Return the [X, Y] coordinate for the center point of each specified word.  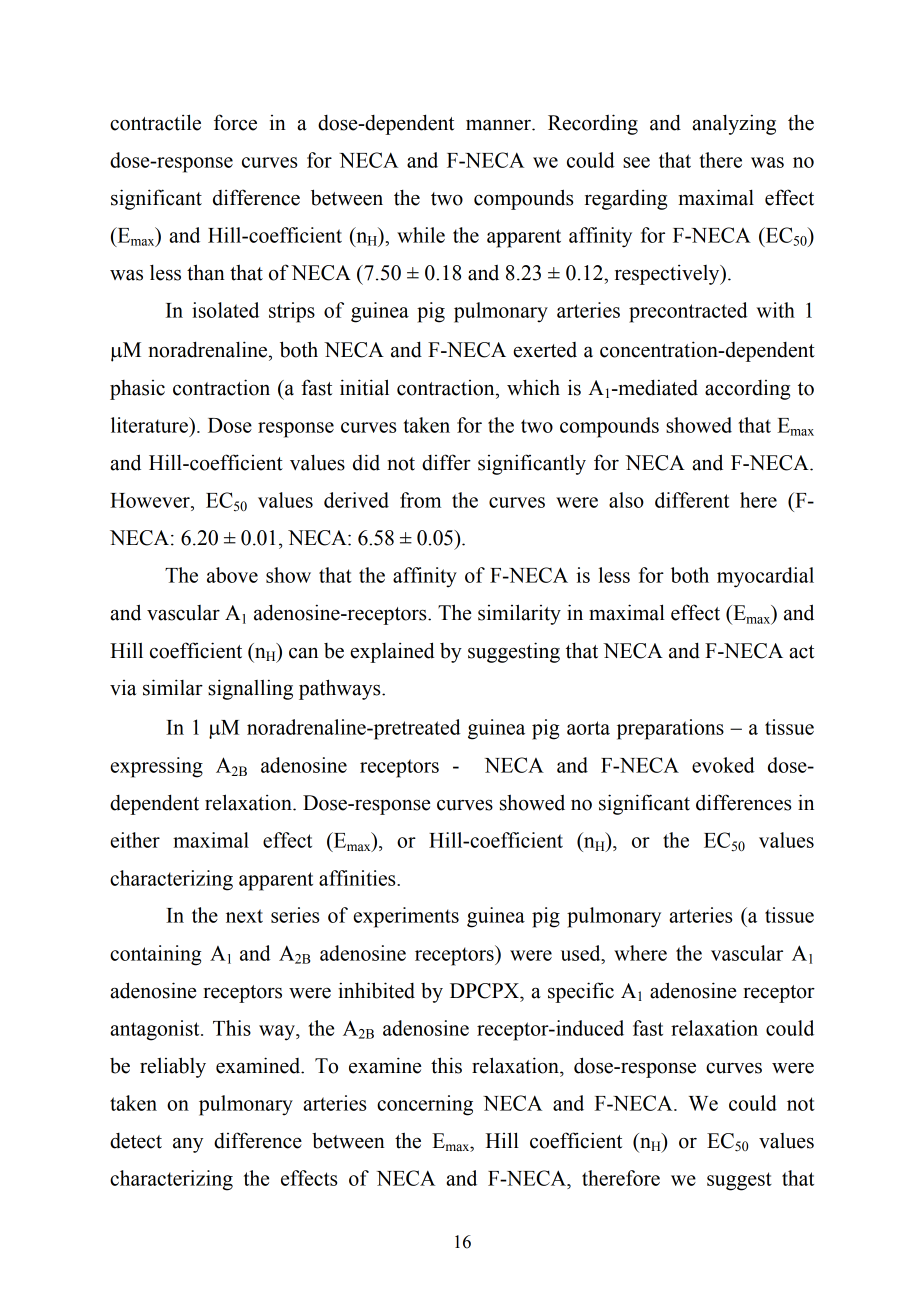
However [151, 500]
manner [499, 125]
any [188, 1145]
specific [581, 992]
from [420, 500]
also [626, 500]
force [235, 122]
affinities [358, 878]
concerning [425, 1105]
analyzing [734, 124]
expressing [156, 767]
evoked [723, 765]
